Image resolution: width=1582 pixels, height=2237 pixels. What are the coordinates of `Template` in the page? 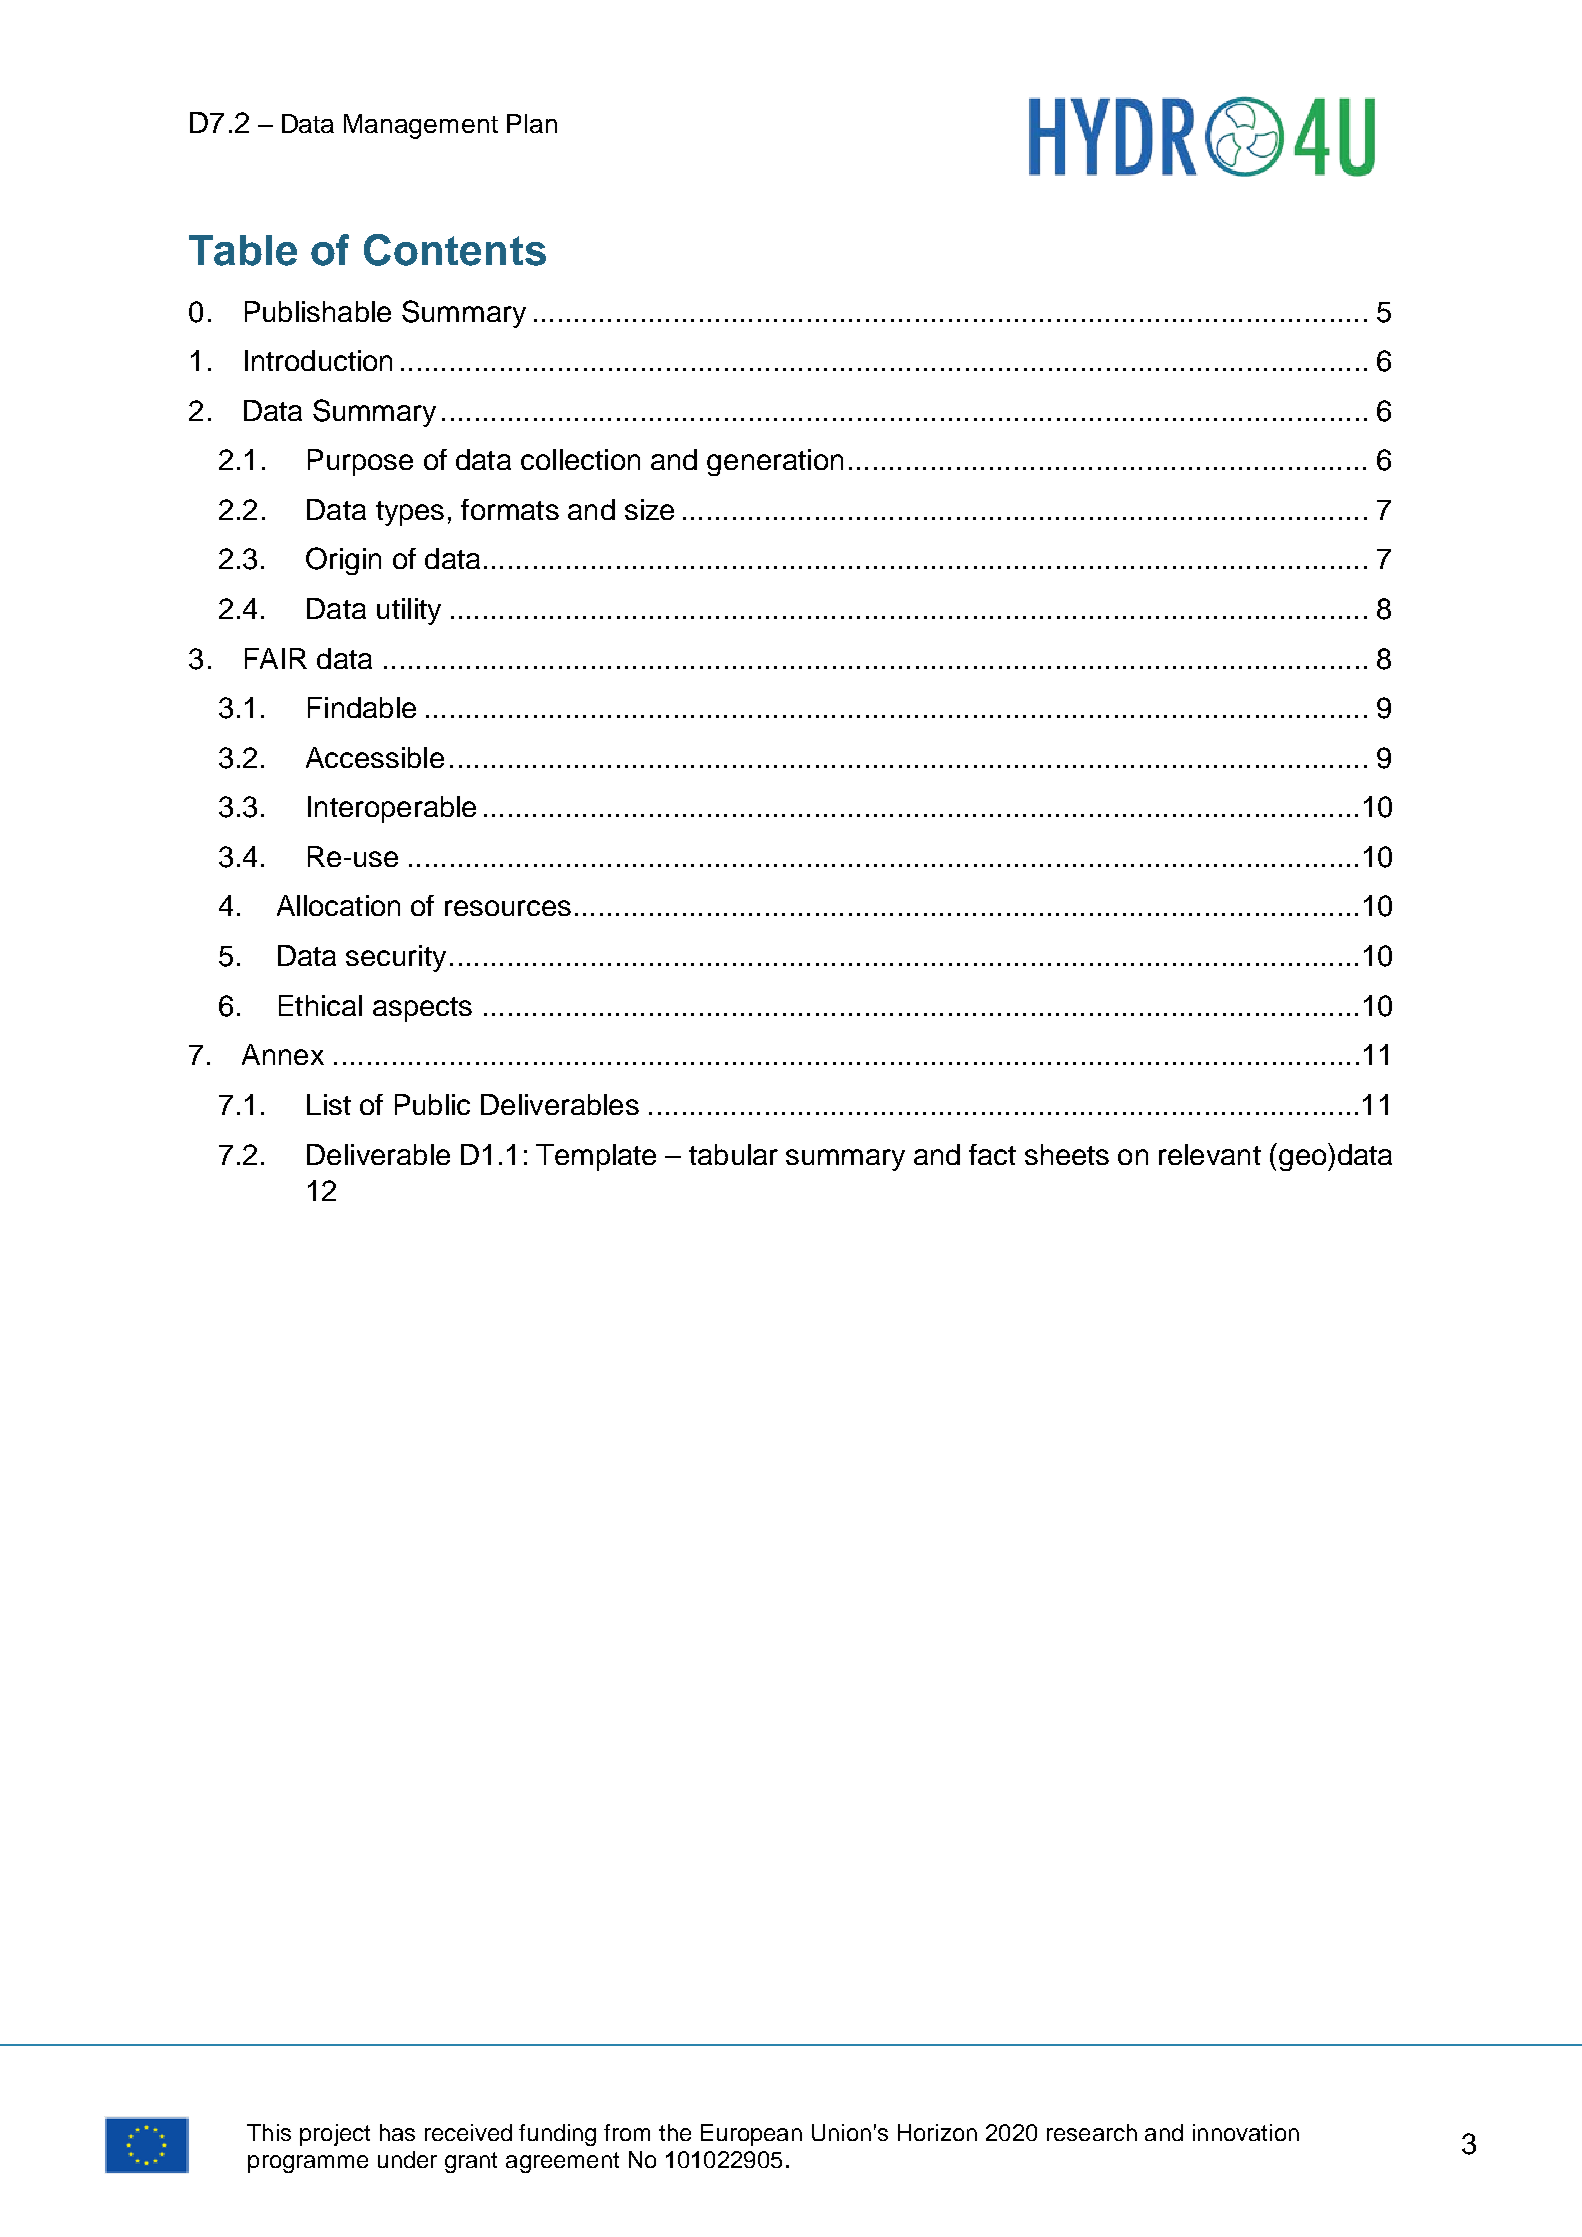 It's located at (596, 1157).
